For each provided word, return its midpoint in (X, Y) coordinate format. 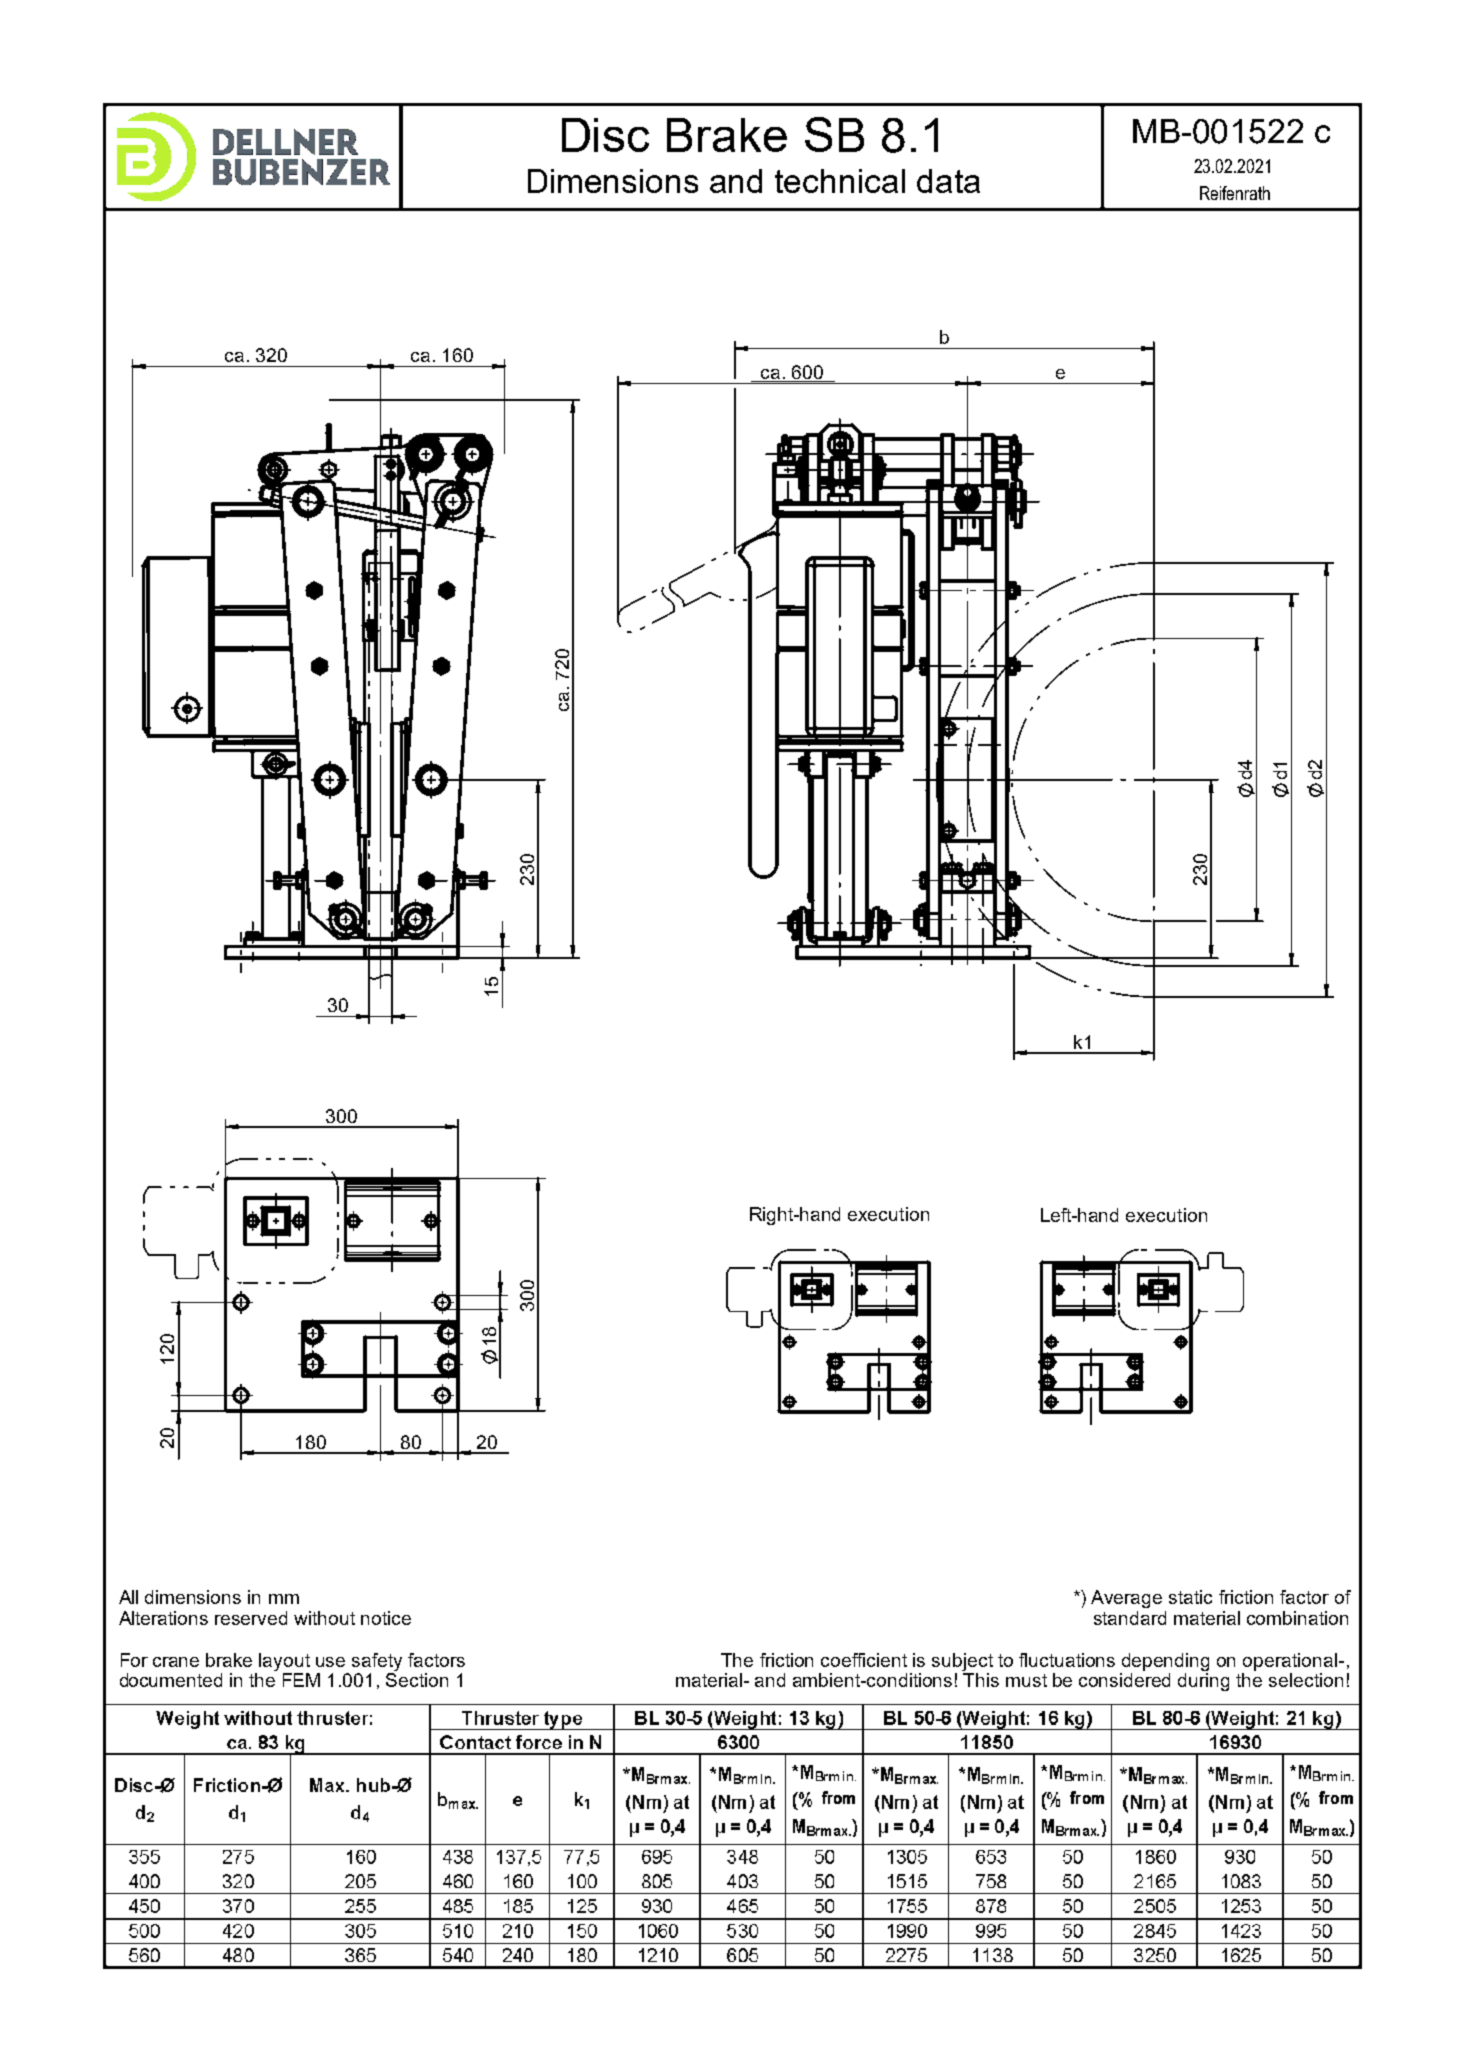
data (948, 181)
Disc (605, 135)
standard (1130, 1618)
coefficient (864, 1660)
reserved (251, 1618)
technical (840, 181)
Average (1126, 1599)
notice (386, 1618)
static (1190, 1597)
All (128, 1597)
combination (1297, 1618)
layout (284, 1662)
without (324, 1618)
